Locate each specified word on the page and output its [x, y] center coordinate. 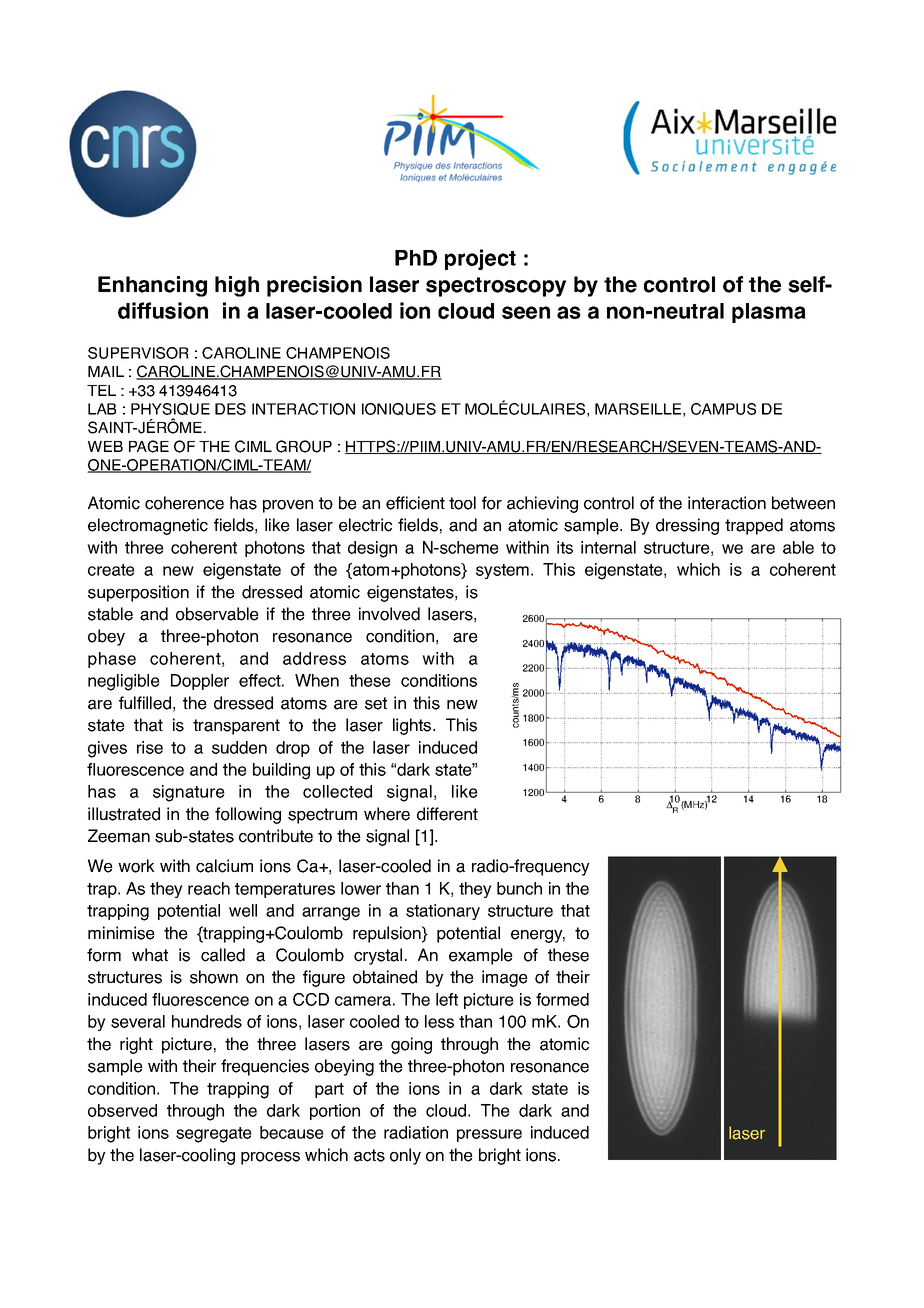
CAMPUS [723, 409]
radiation [416, 1132]
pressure [489, 1135]
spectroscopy [496, 287]
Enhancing [152, 286]
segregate [214, 1135]
